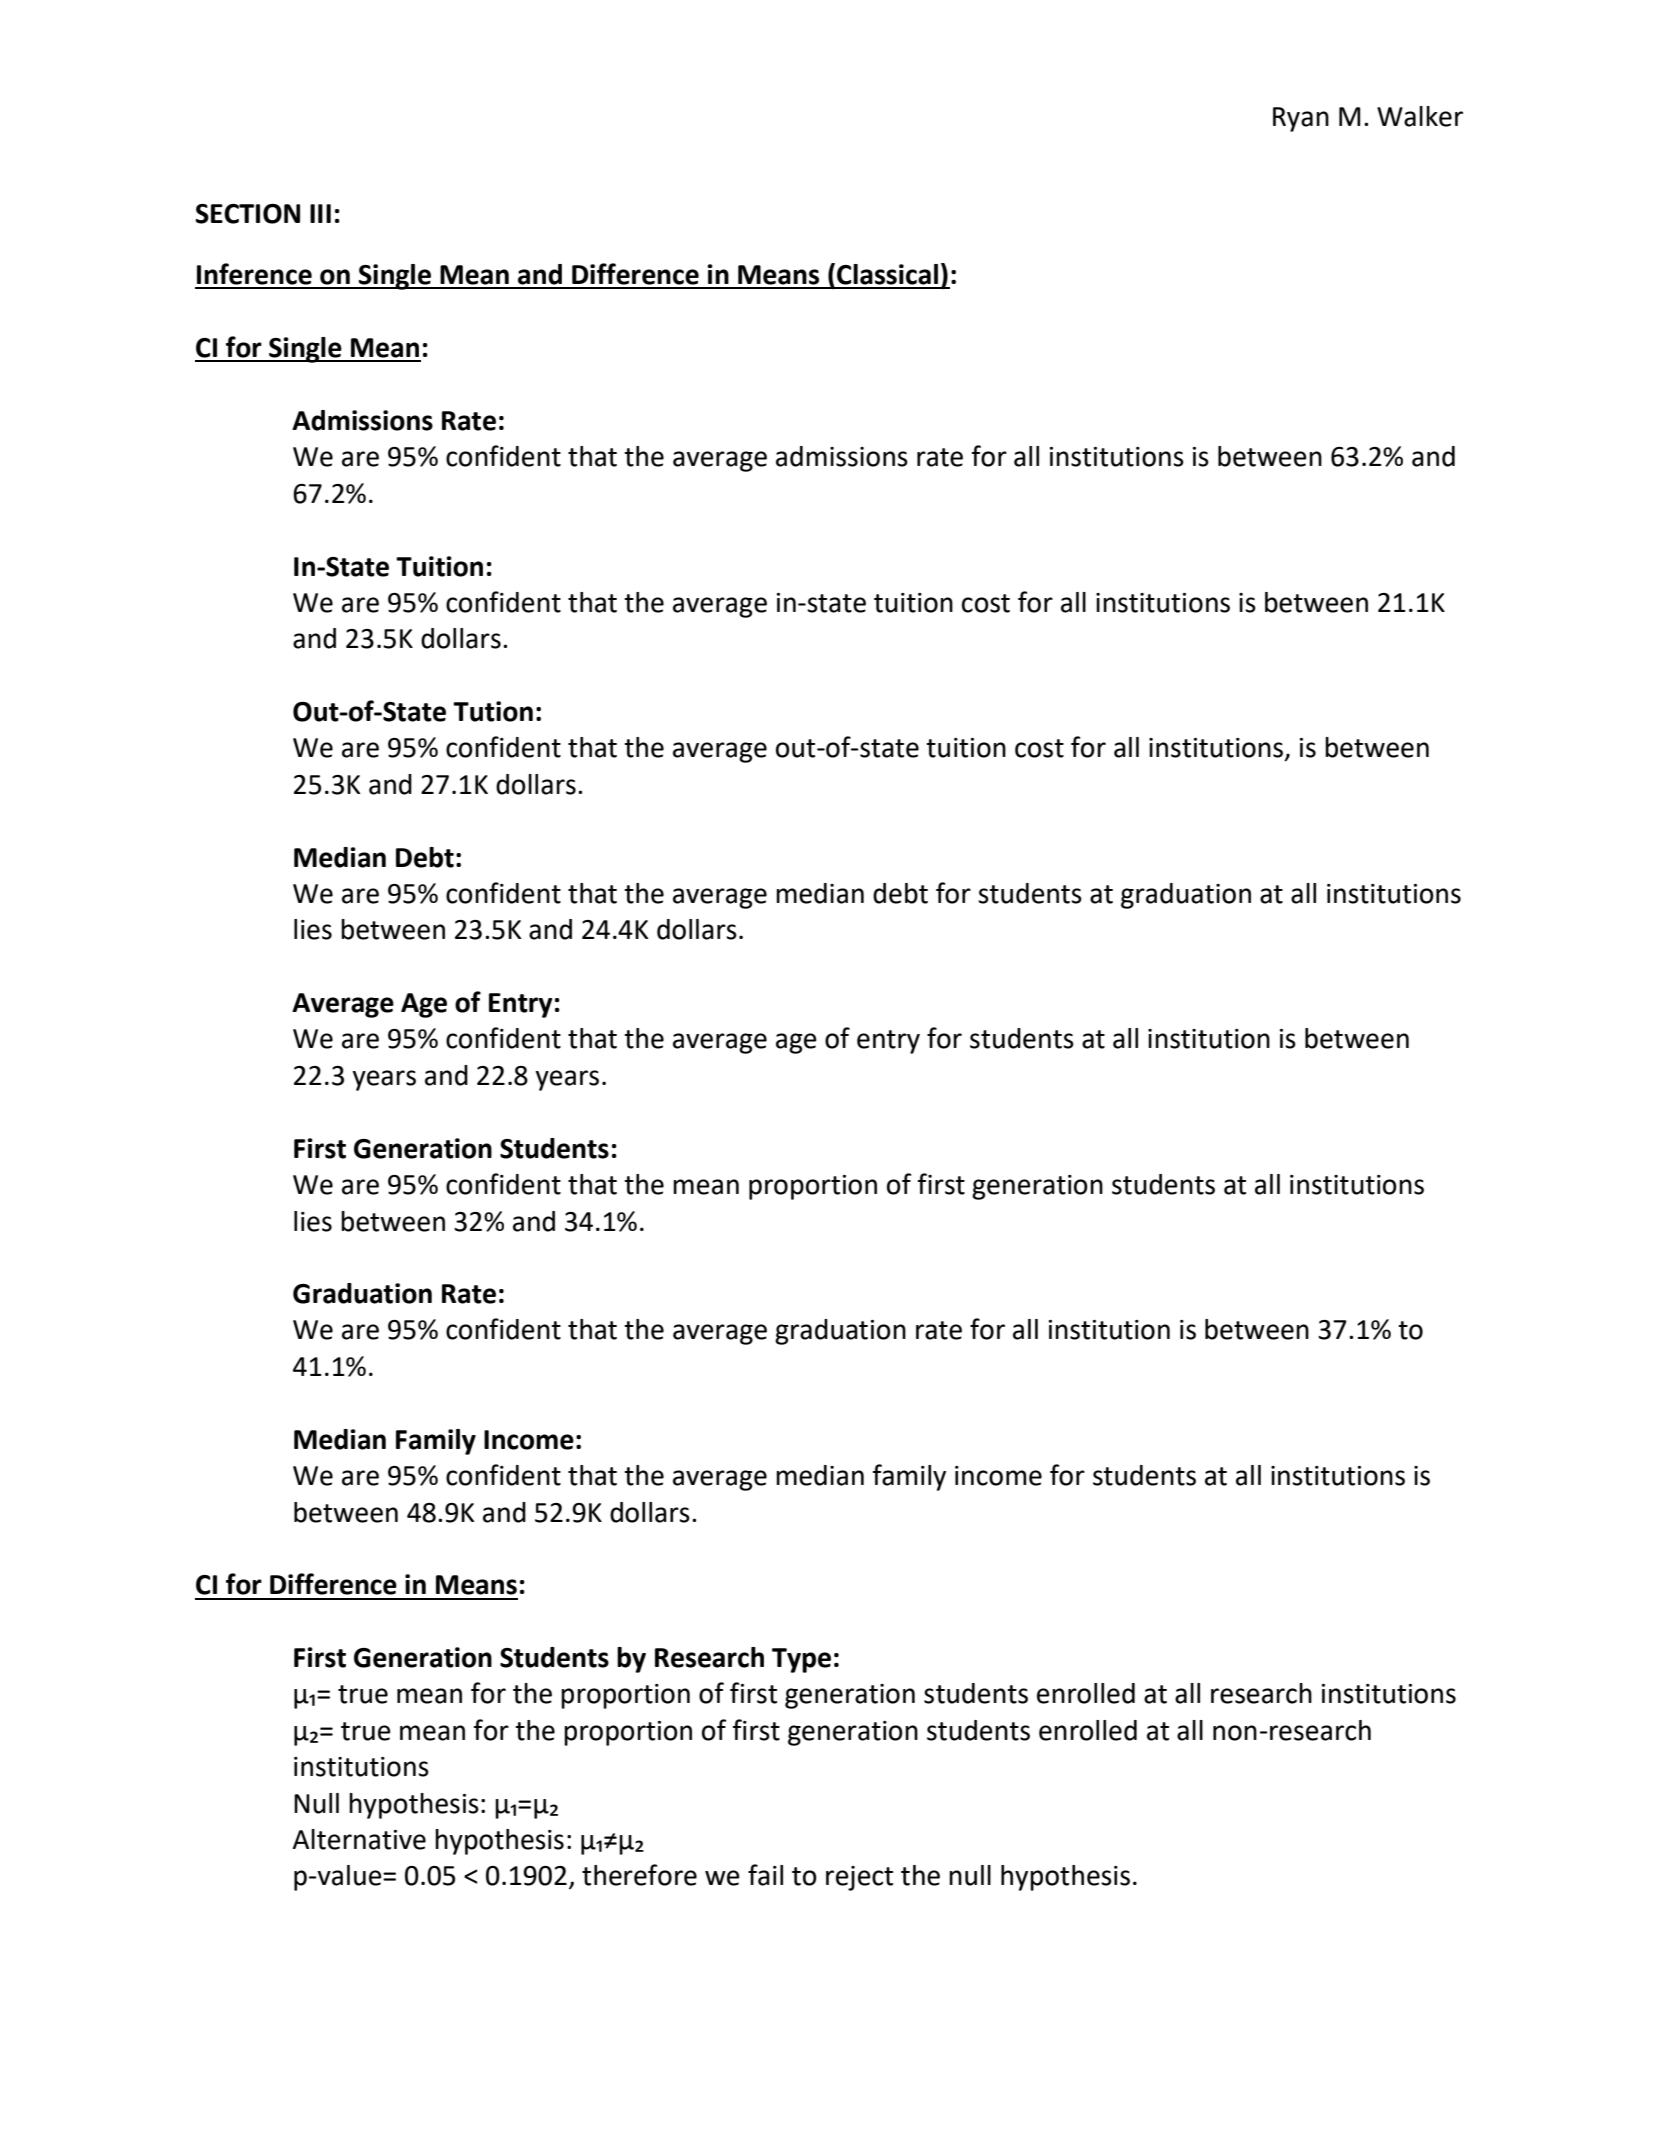 This page has width=1658, height=2146. What do you see at coordinates (639, 1875) in the page?
I see `therefore` at bounding box center [639, 1875].
